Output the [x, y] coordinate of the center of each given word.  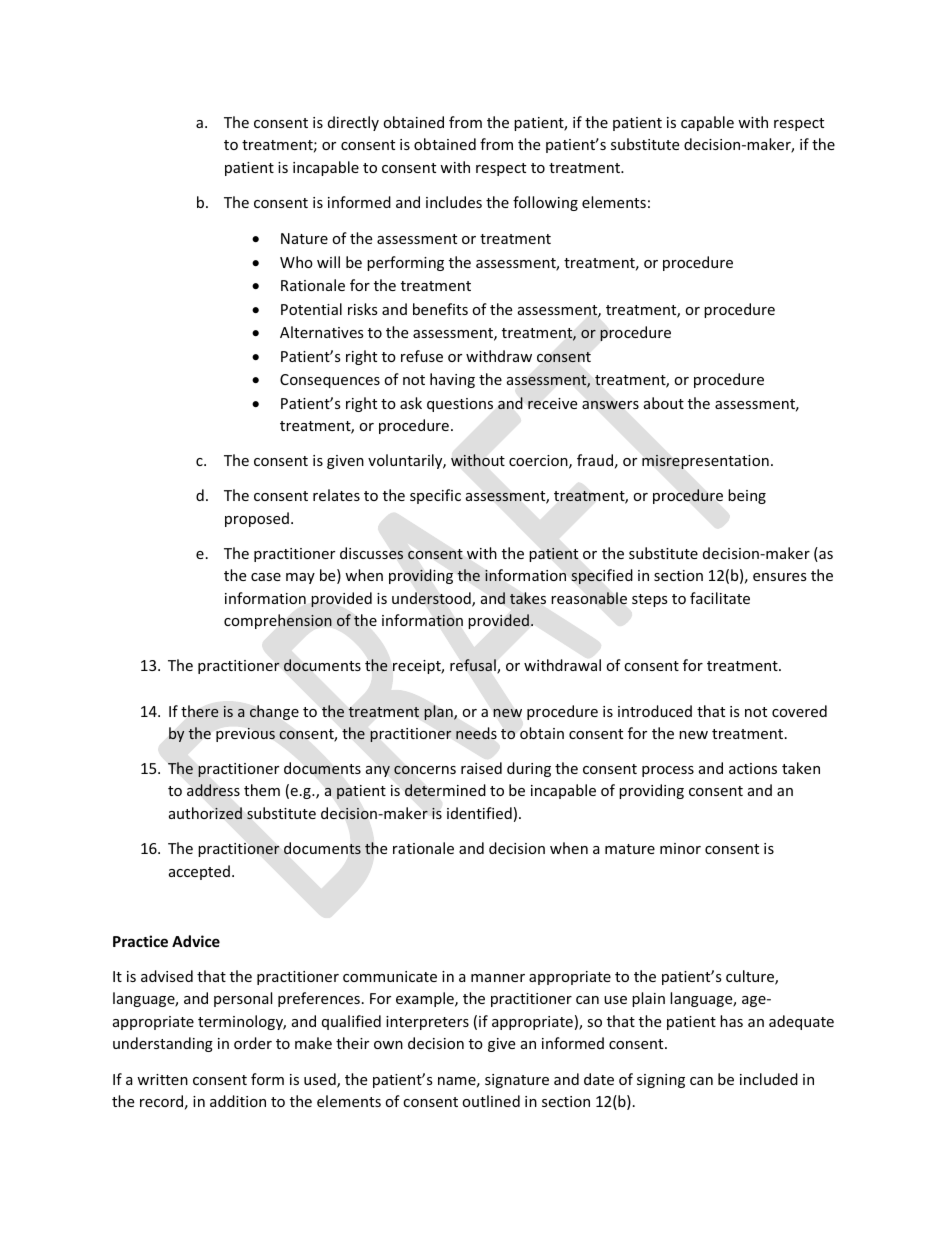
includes [454, 202]
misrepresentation [705, 462]
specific [435, 496]
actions [753, 768]
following [545, 203]
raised [481, 768]
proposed [257, 519]
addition [238, 1101]
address [213, 790]
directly [353, 123]
